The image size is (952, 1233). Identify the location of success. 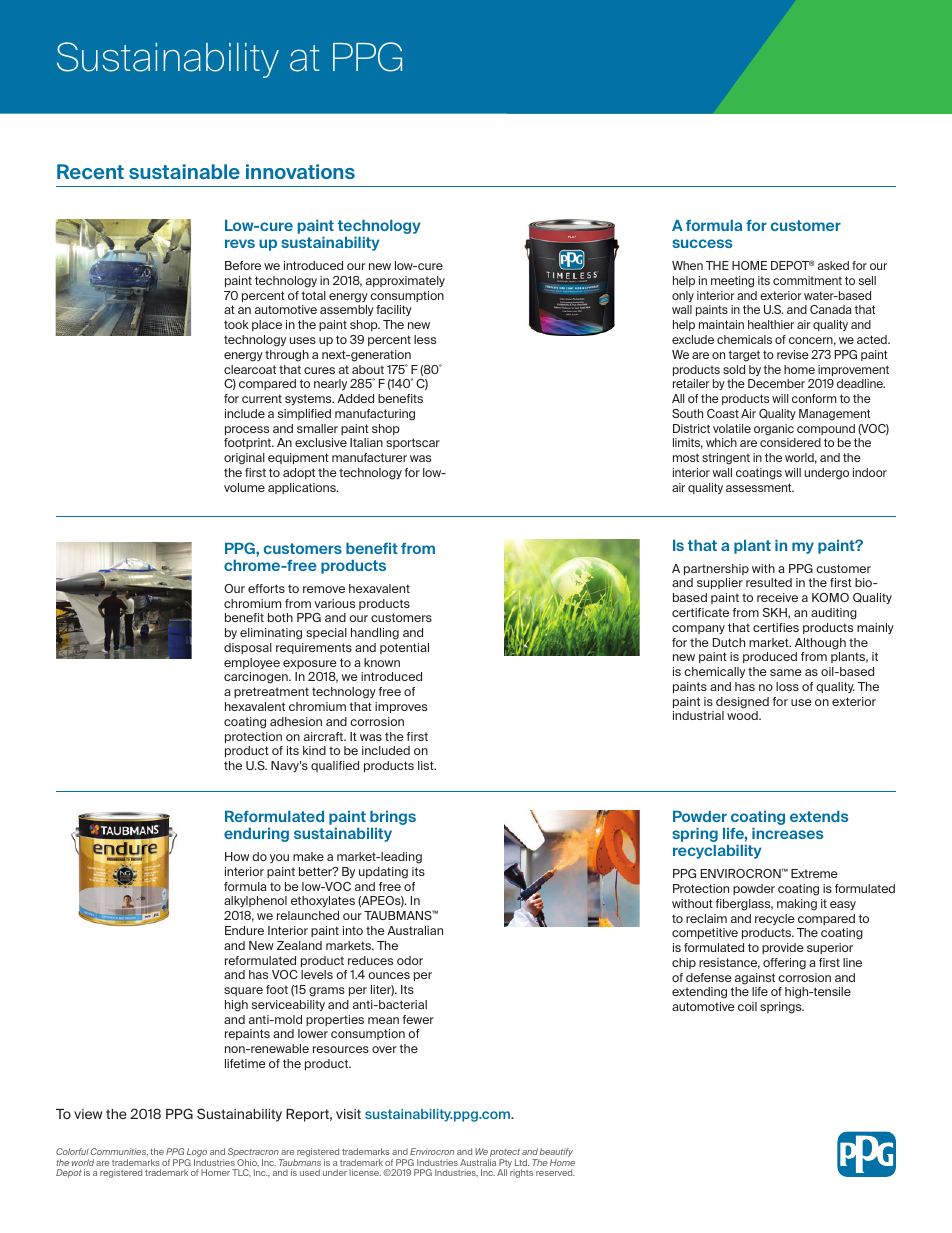
(702, 243).
